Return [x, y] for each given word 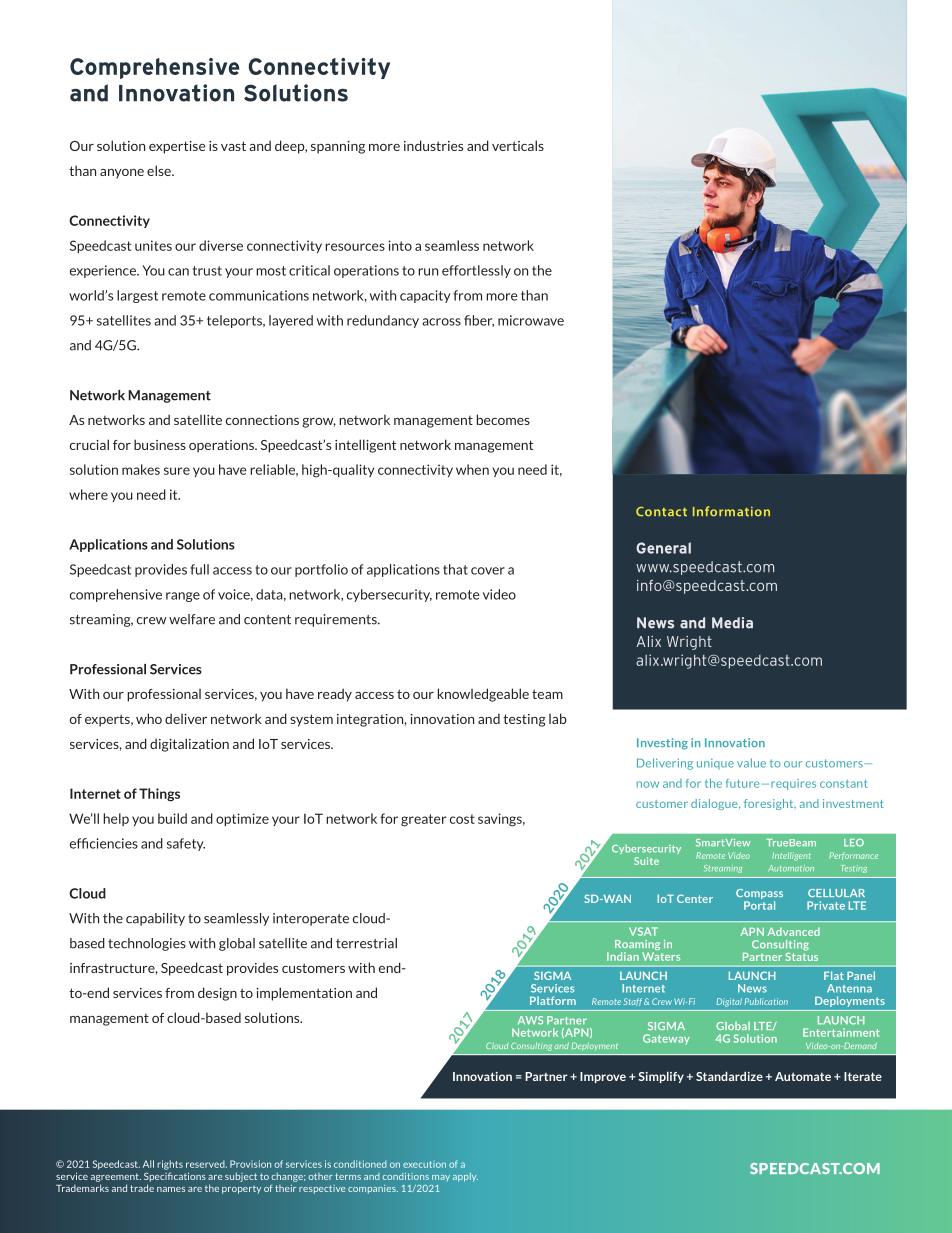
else [160, 170]
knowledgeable [483, 695]
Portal [759, 905]
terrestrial [366, 943]
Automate [803, 1076]
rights [170, 1165]
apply [465, 1177]
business [160, 444]
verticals [518, 145]
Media [732, 623]
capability [155, 919]
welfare [192, 619]
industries [433, 145]
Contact [661, 511]
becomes [503, 419]
